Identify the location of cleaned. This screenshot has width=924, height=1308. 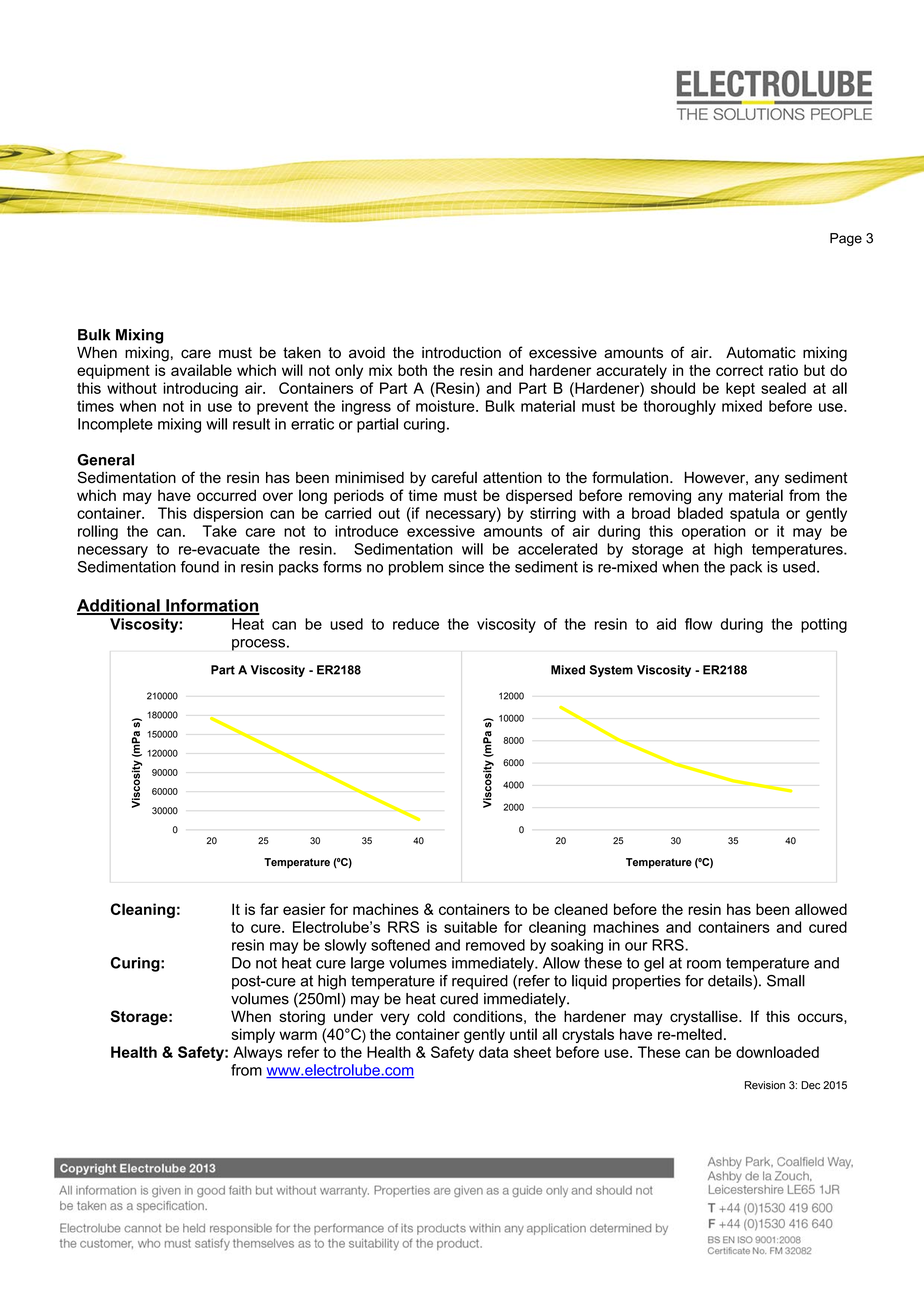
(581, 909).
